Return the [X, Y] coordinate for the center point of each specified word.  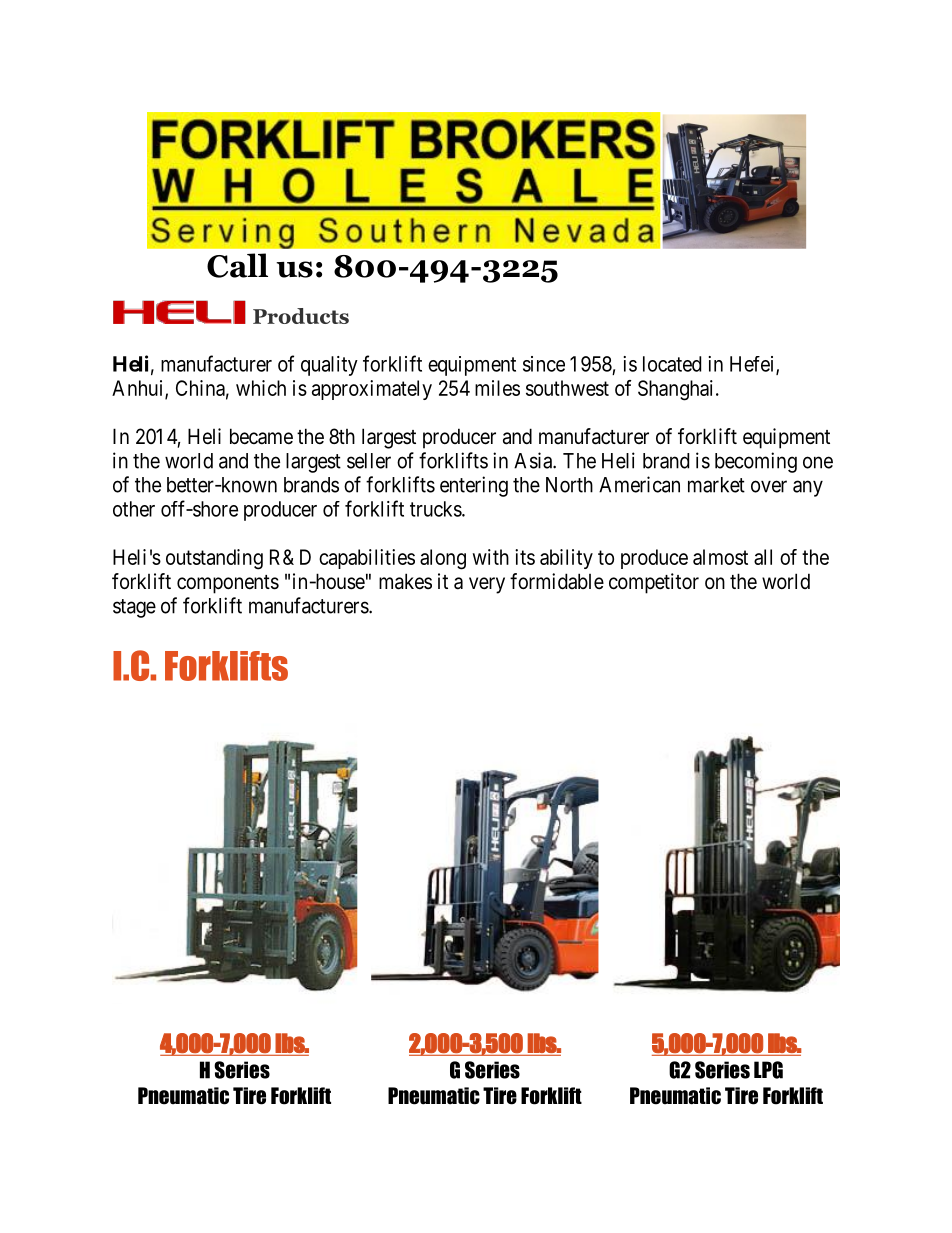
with [491, 557]
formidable [557, 581]
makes [405, 581]
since [544, 364]
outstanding [214, 559]
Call [237, 265]
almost [720, 557]
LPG [768, 1070]
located [672, 364]
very [487, 585]
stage [134, 608]
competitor [654, 583]
